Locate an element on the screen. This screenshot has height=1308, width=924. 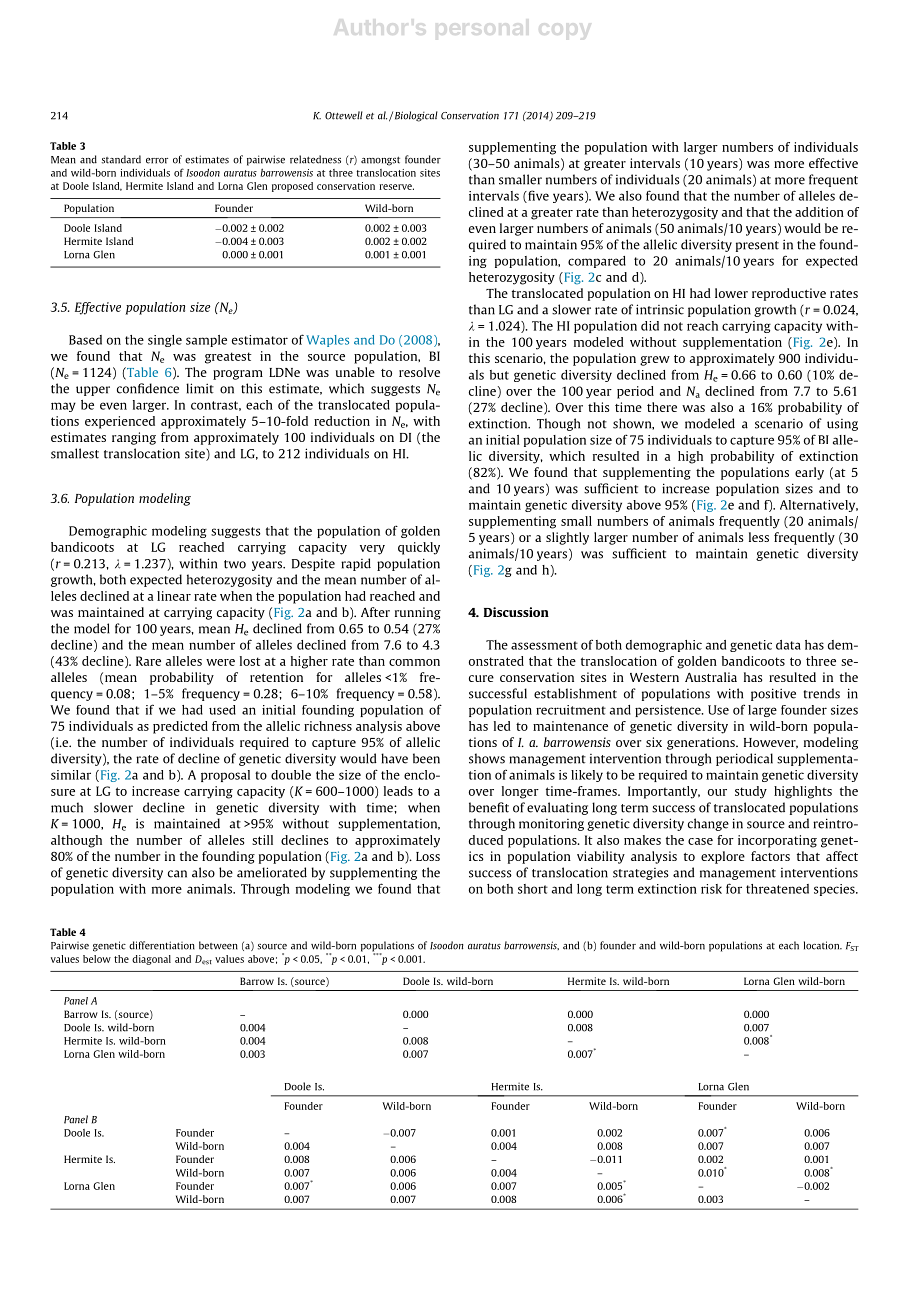
single is located at coordinates (165, 341).
